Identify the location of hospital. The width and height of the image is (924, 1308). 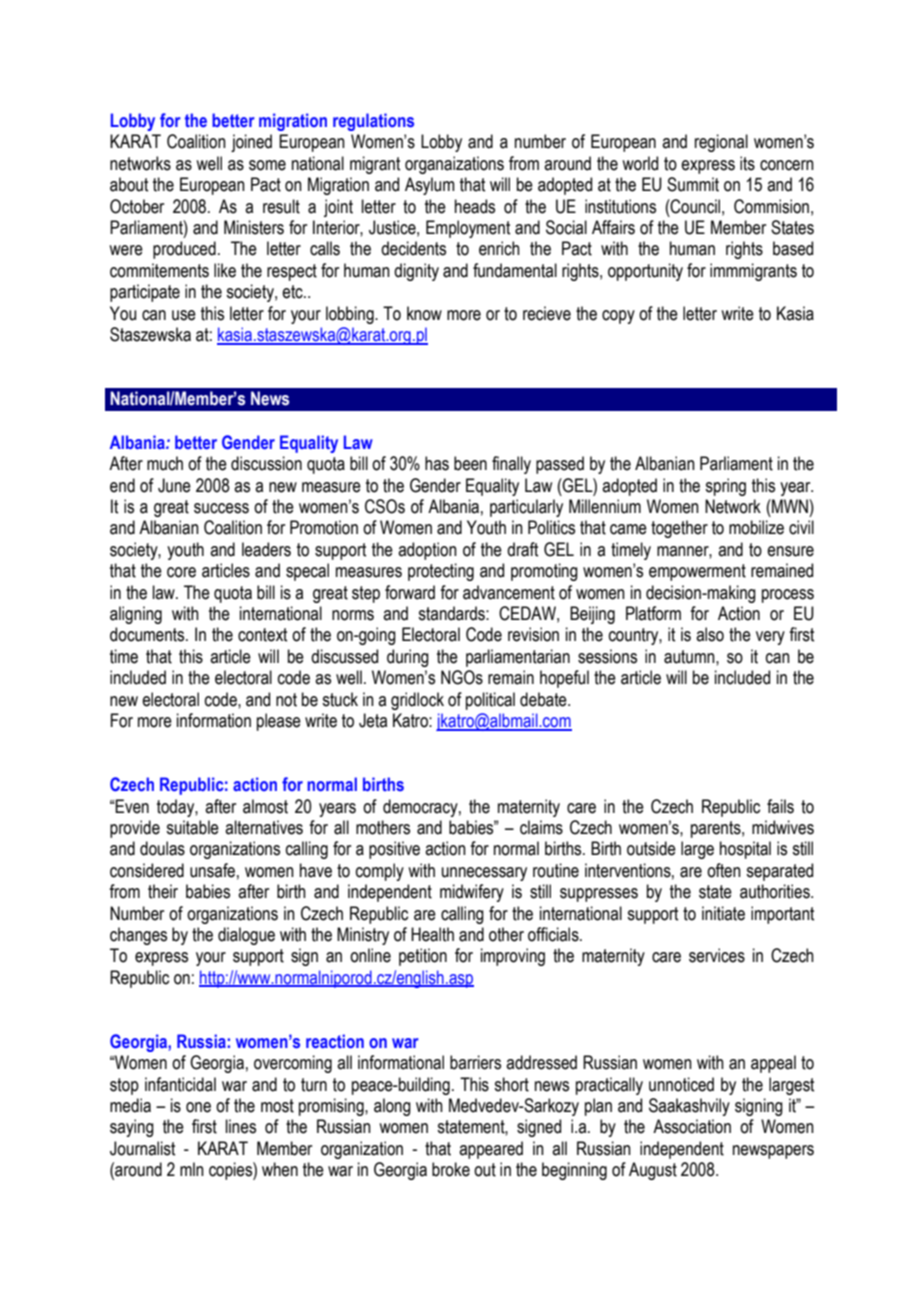
(745, 850).
